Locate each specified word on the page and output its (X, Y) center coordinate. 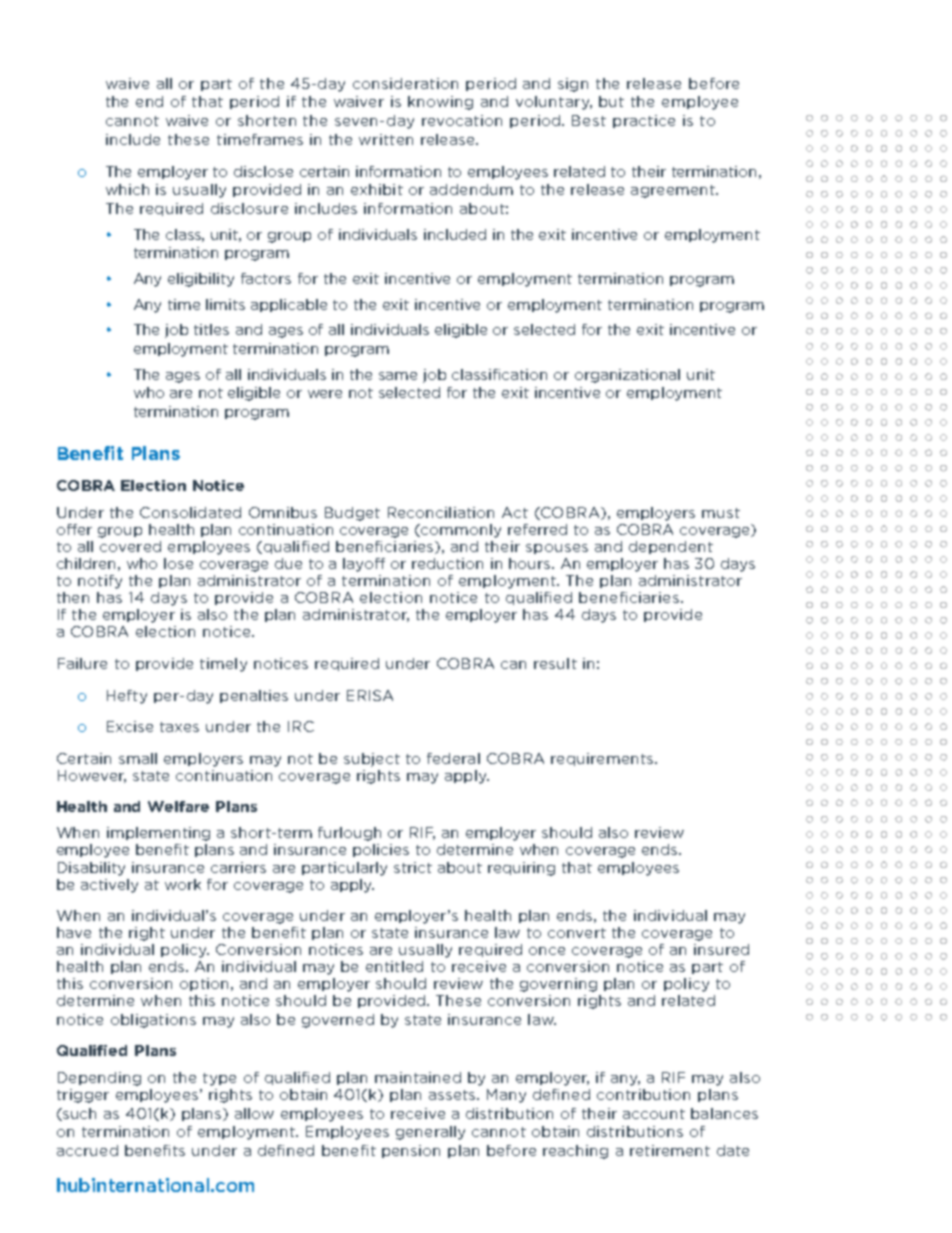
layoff (364, 565)
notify (100, 582)
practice (644, 121)
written (386, 139)
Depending (99, 1079)
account (654, 1114)
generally (430, 1133)
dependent (671, 547)
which (127, 189)
